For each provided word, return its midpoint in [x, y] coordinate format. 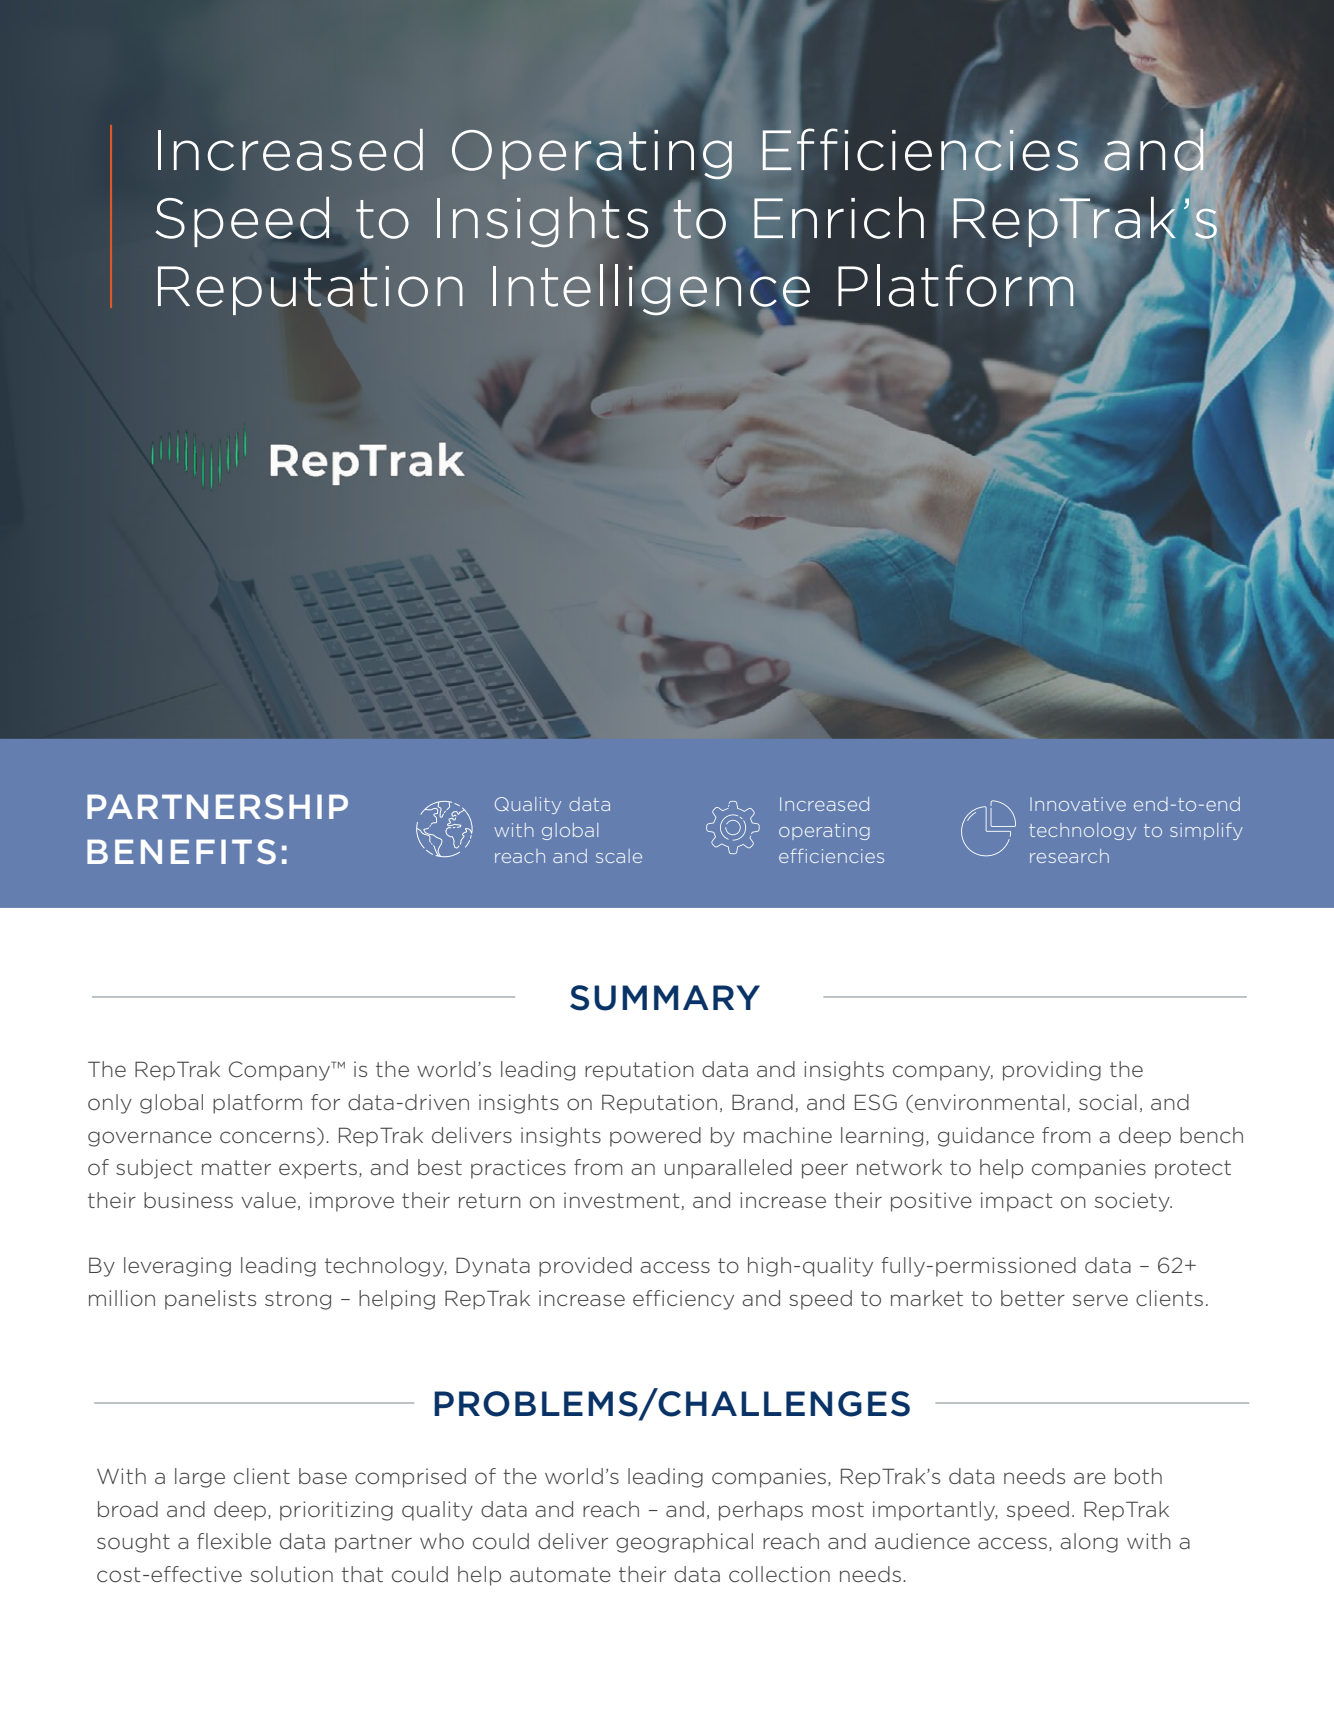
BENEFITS [181, 851]
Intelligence [652, 289]
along [1089, 1543]
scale [619, 856]
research [1069, 856]
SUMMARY [665, 998]
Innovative [1078, 804]
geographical [684, 1543]
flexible [234, 1541]
